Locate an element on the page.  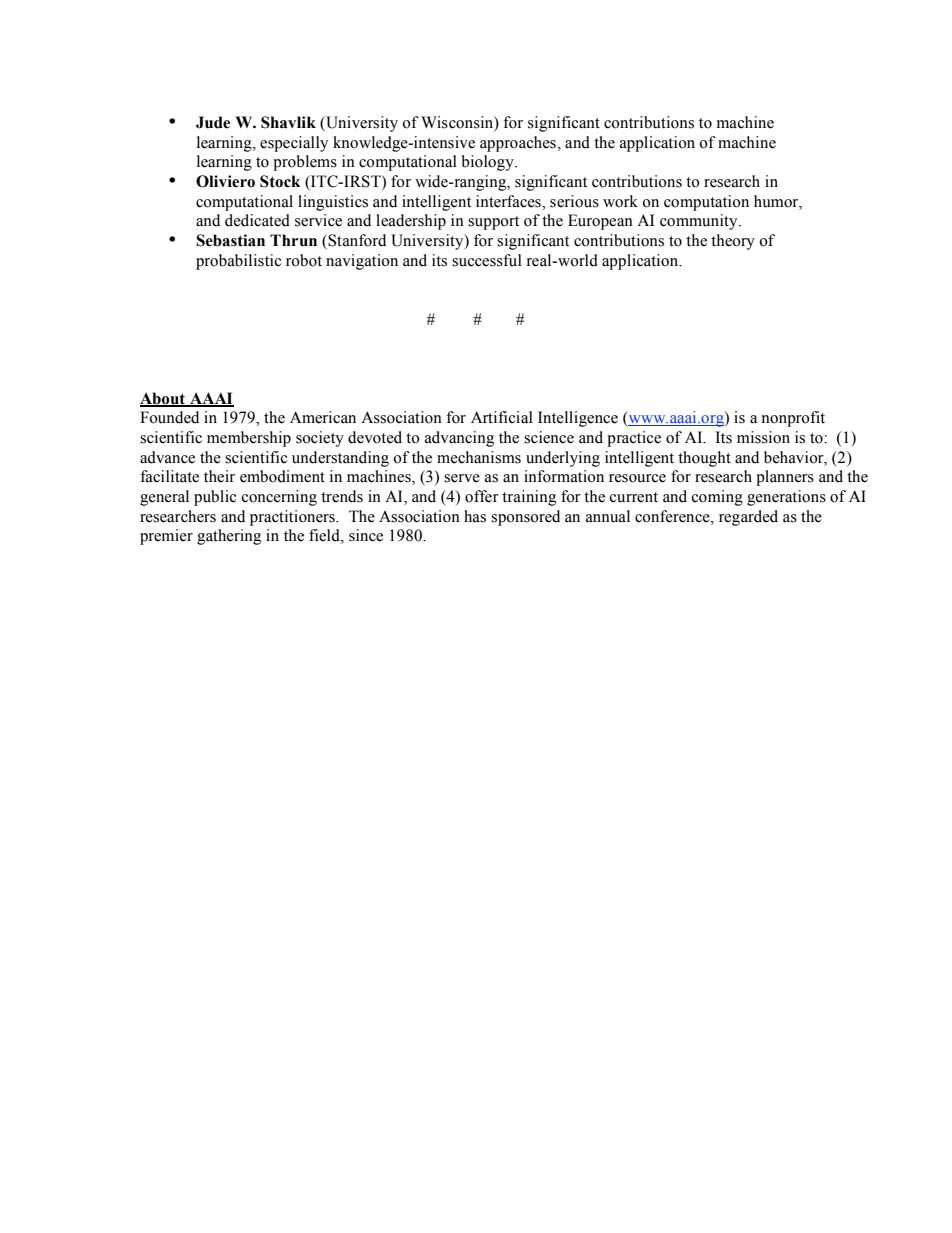
approaches is located at coordinates (518, 144).
